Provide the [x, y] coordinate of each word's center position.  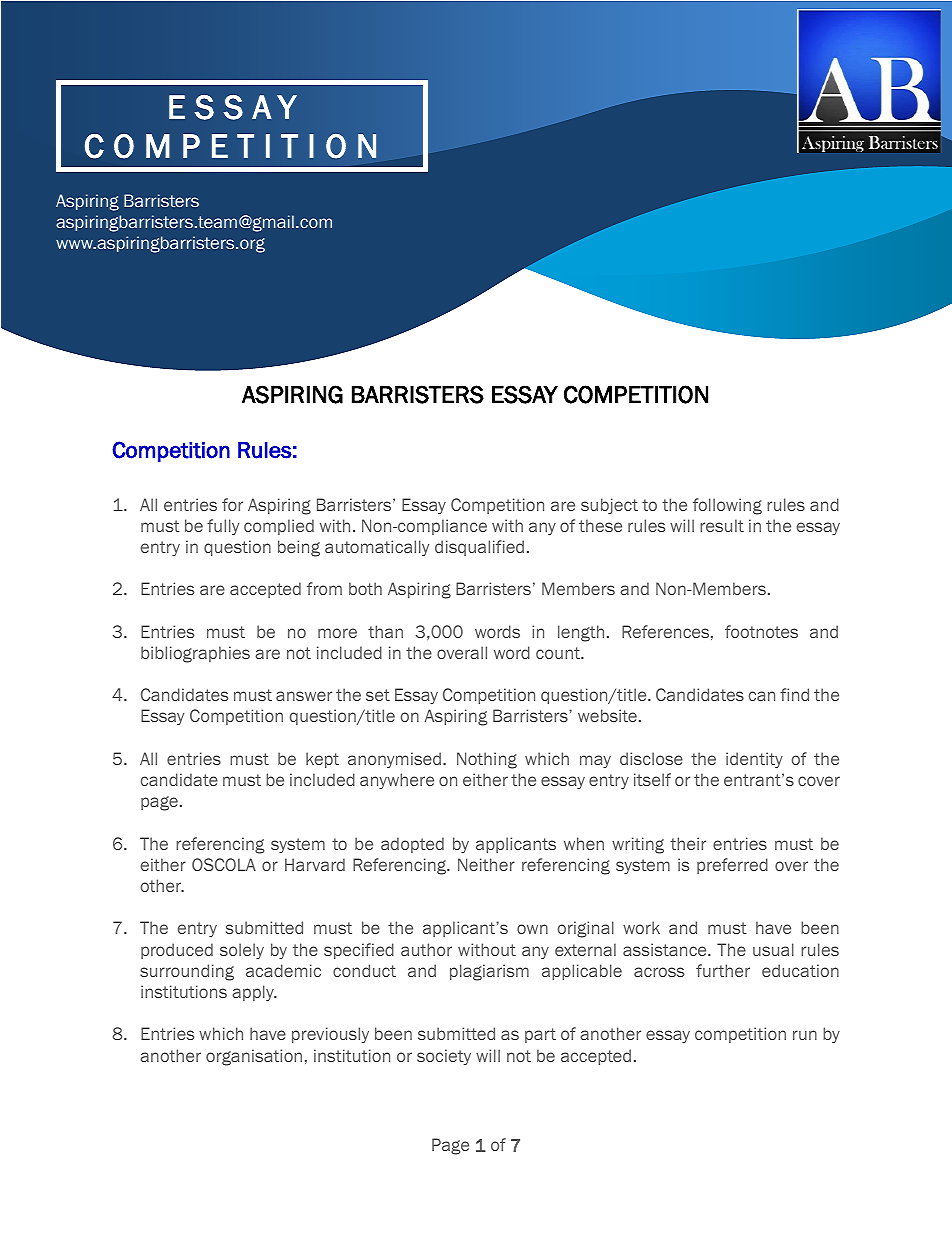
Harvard [315, 864]
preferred [732, 866]
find [794, 694]
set [378, 695]
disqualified [479, 548]
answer [304, 696]
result [722, 525]
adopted [412, 845]
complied [279, 527]
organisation [254, 1057]
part [540, 1035]
